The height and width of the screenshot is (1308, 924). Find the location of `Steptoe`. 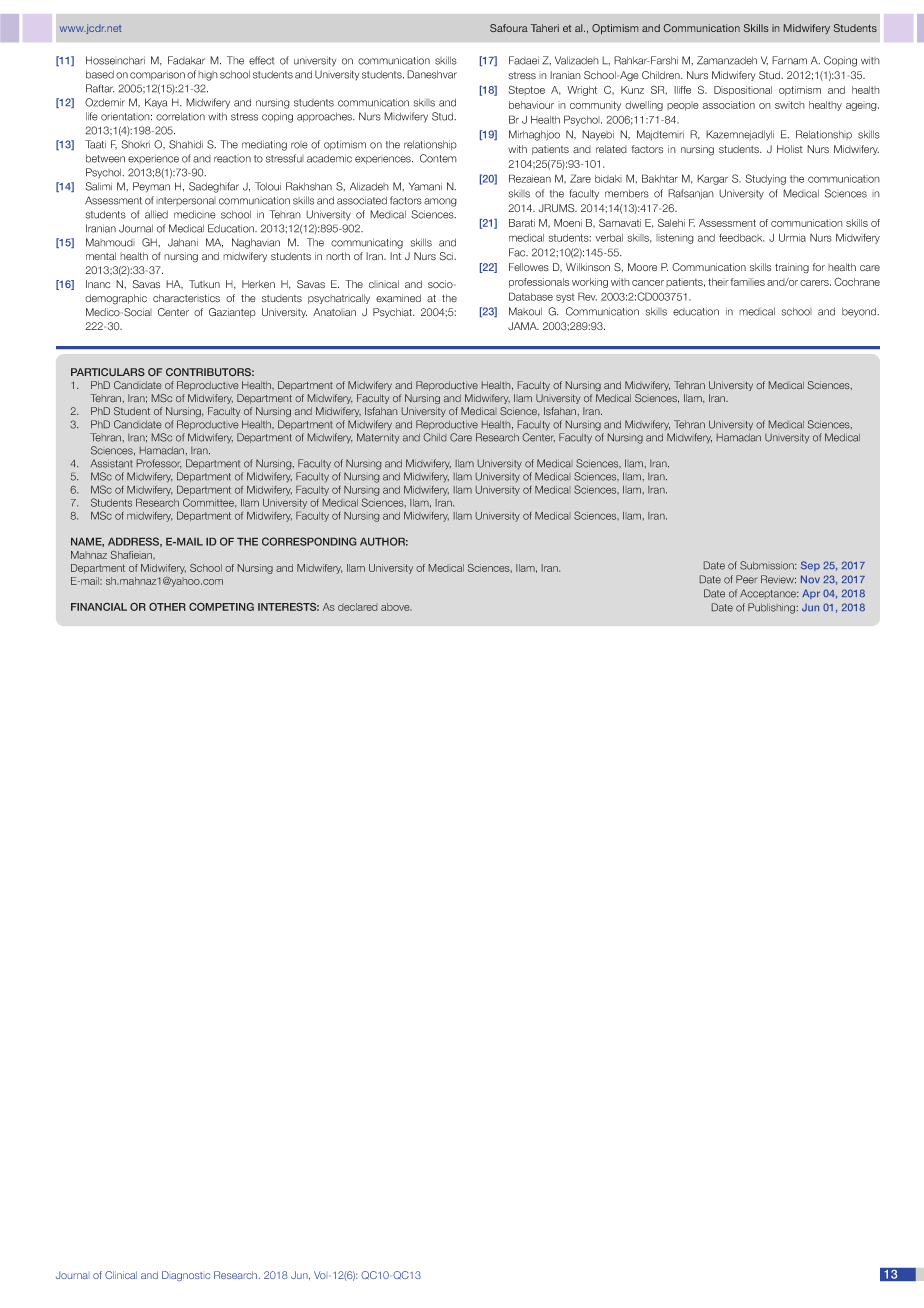

Steptoe is located at coordinates (527, 90).
